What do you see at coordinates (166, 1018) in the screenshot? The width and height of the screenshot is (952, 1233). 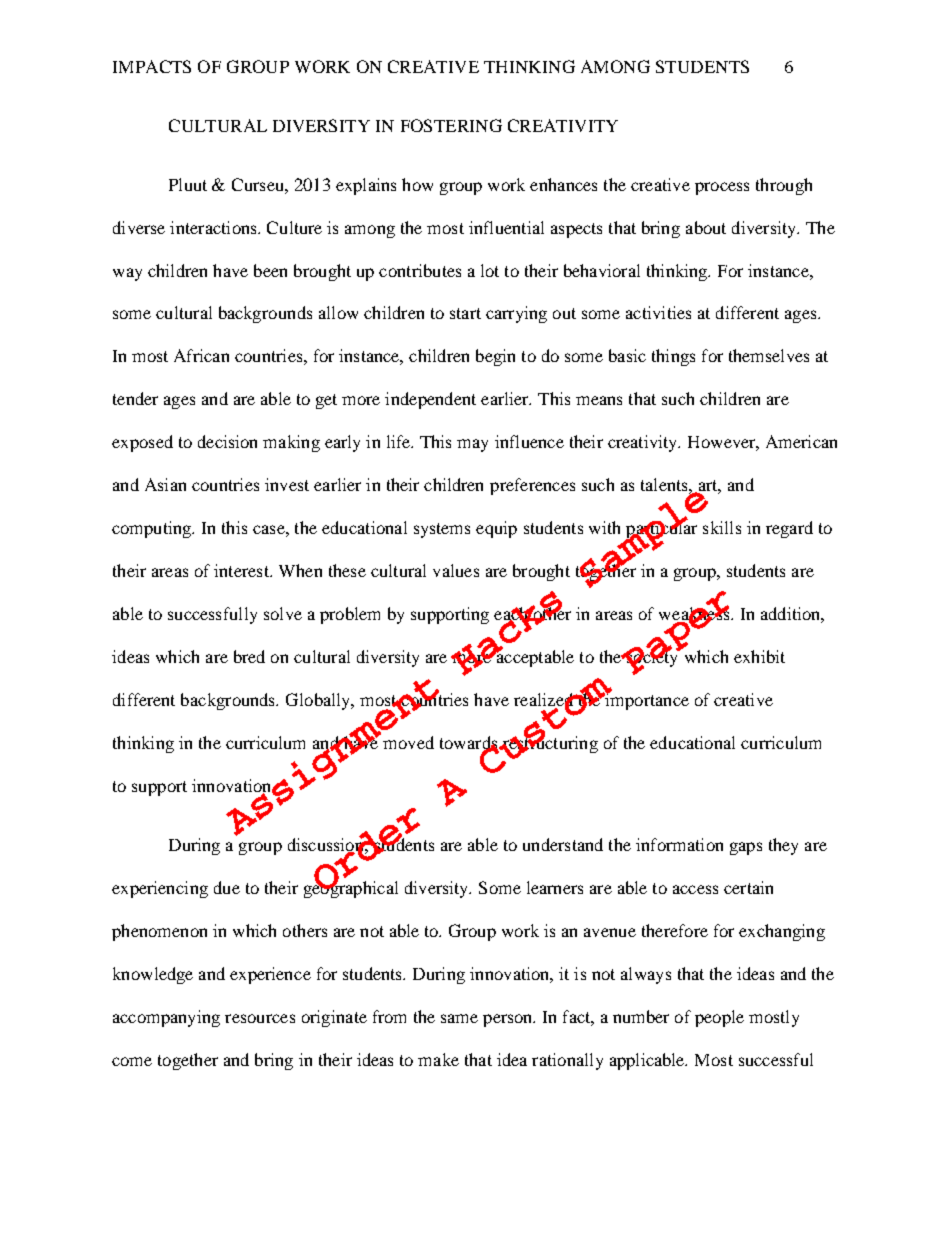 I see `accompanying` at bounding box center [166, 1018].
